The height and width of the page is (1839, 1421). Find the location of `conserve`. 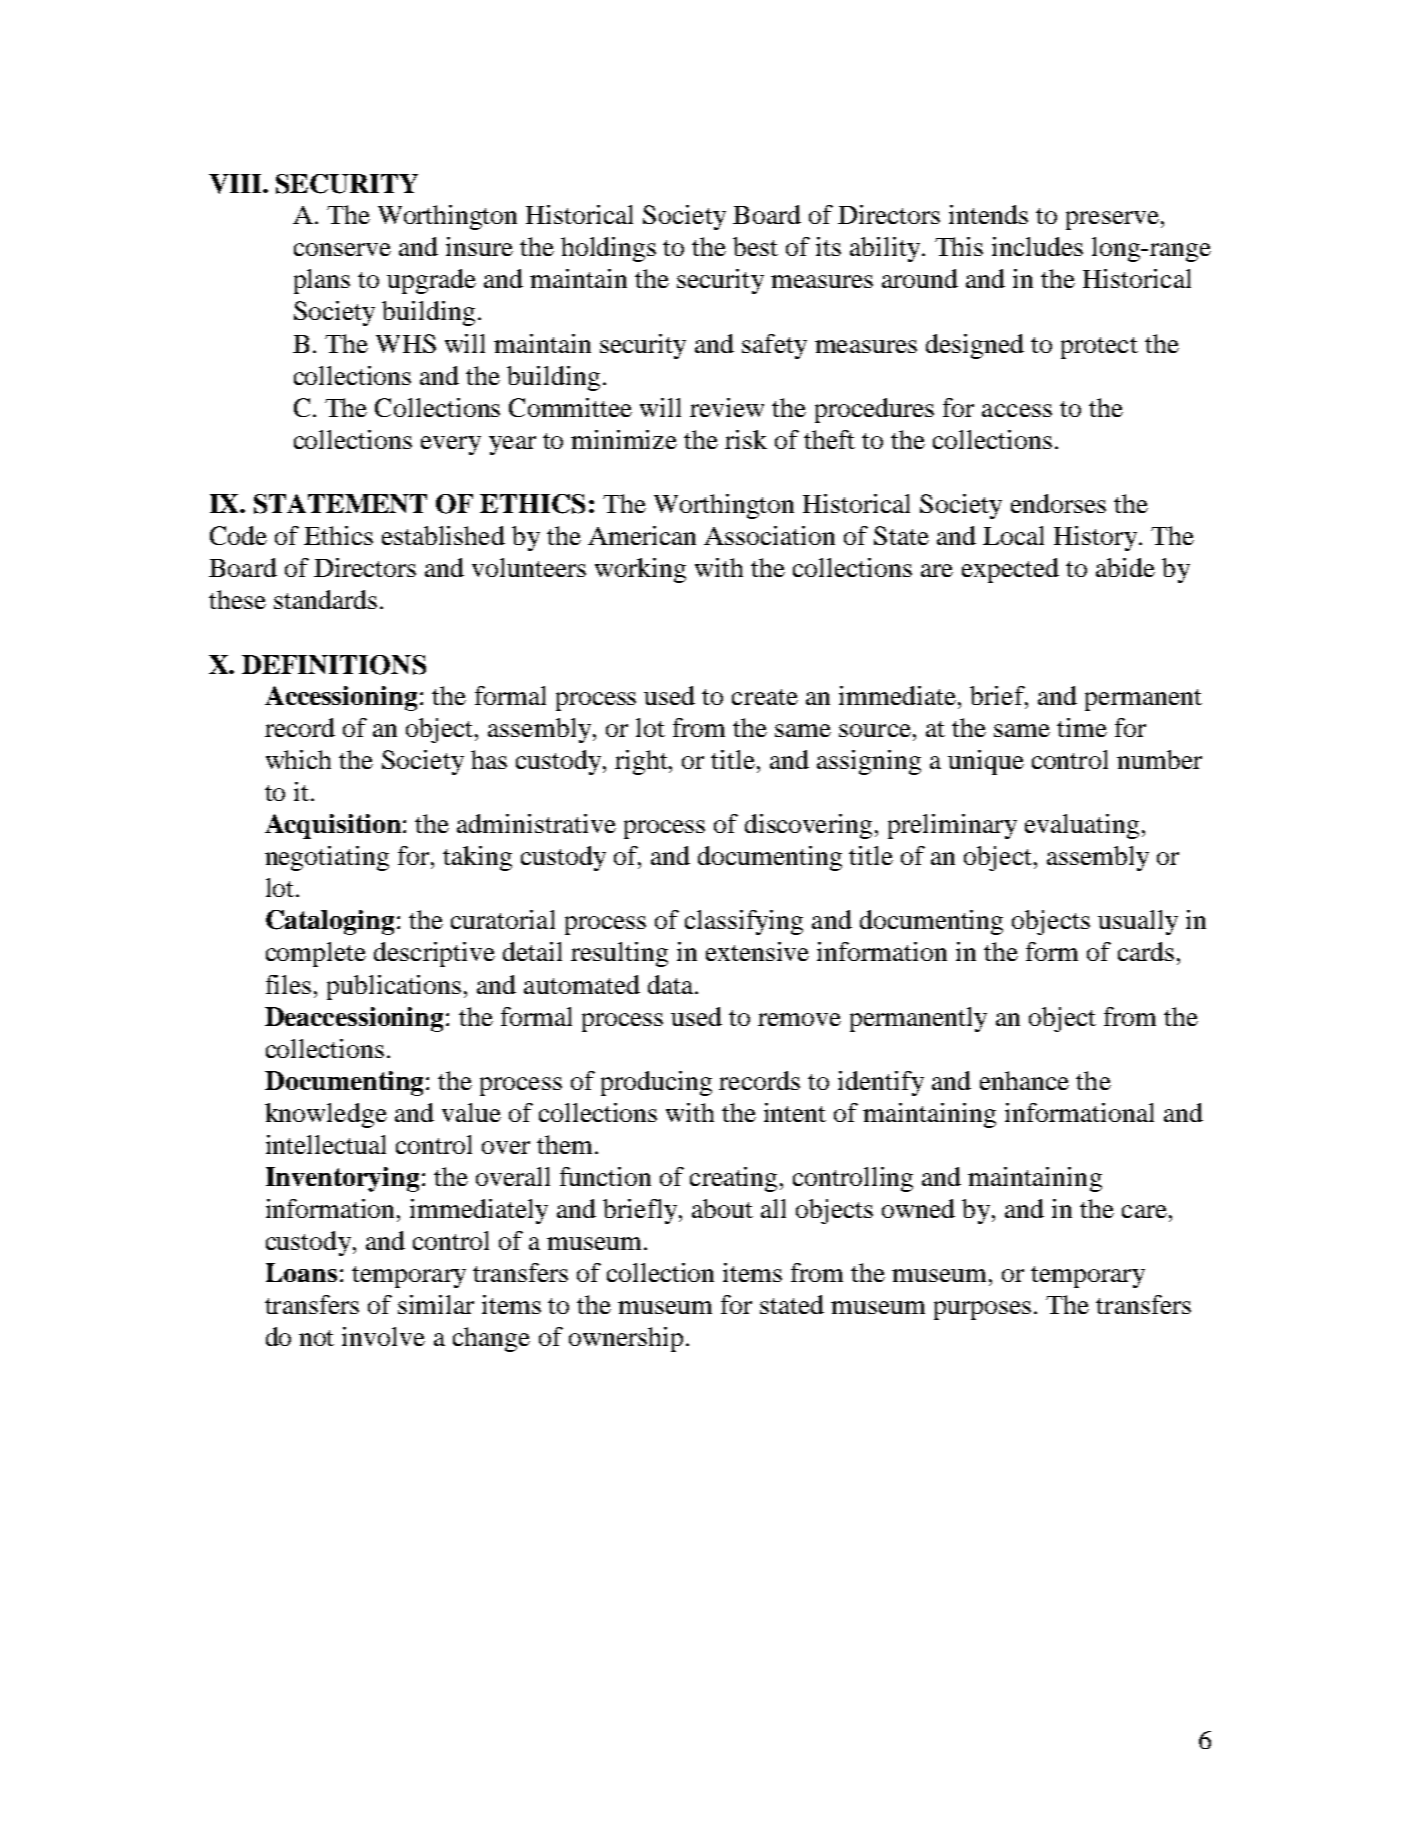

conserve is located at coordinates (342, 249).
